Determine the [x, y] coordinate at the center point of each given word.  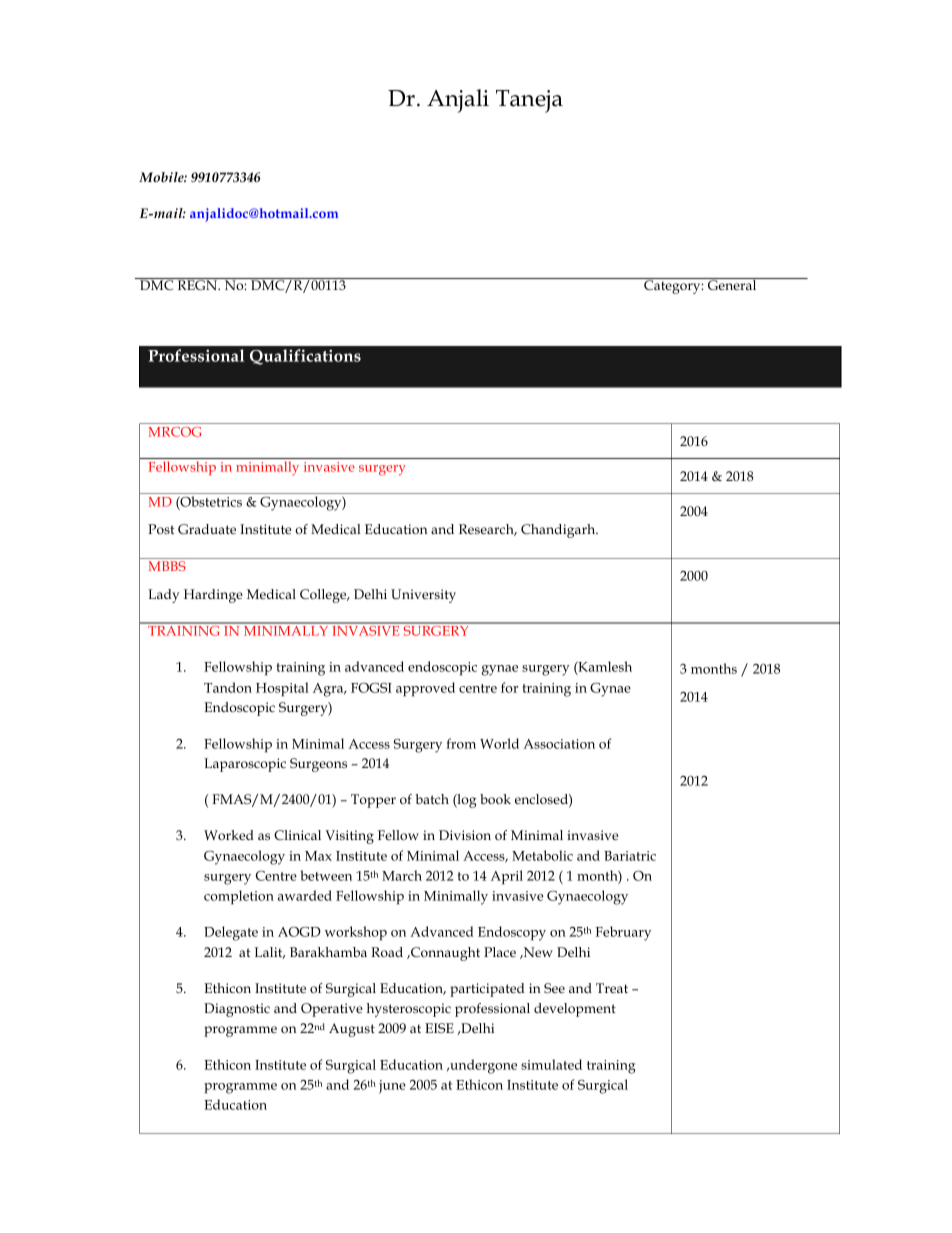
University [423, 596]
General [732, 284]
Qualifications [305, 357]
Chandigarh [559, 531]
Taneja [529, 101]
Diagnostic [237, 1010]
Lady [163, 596]
